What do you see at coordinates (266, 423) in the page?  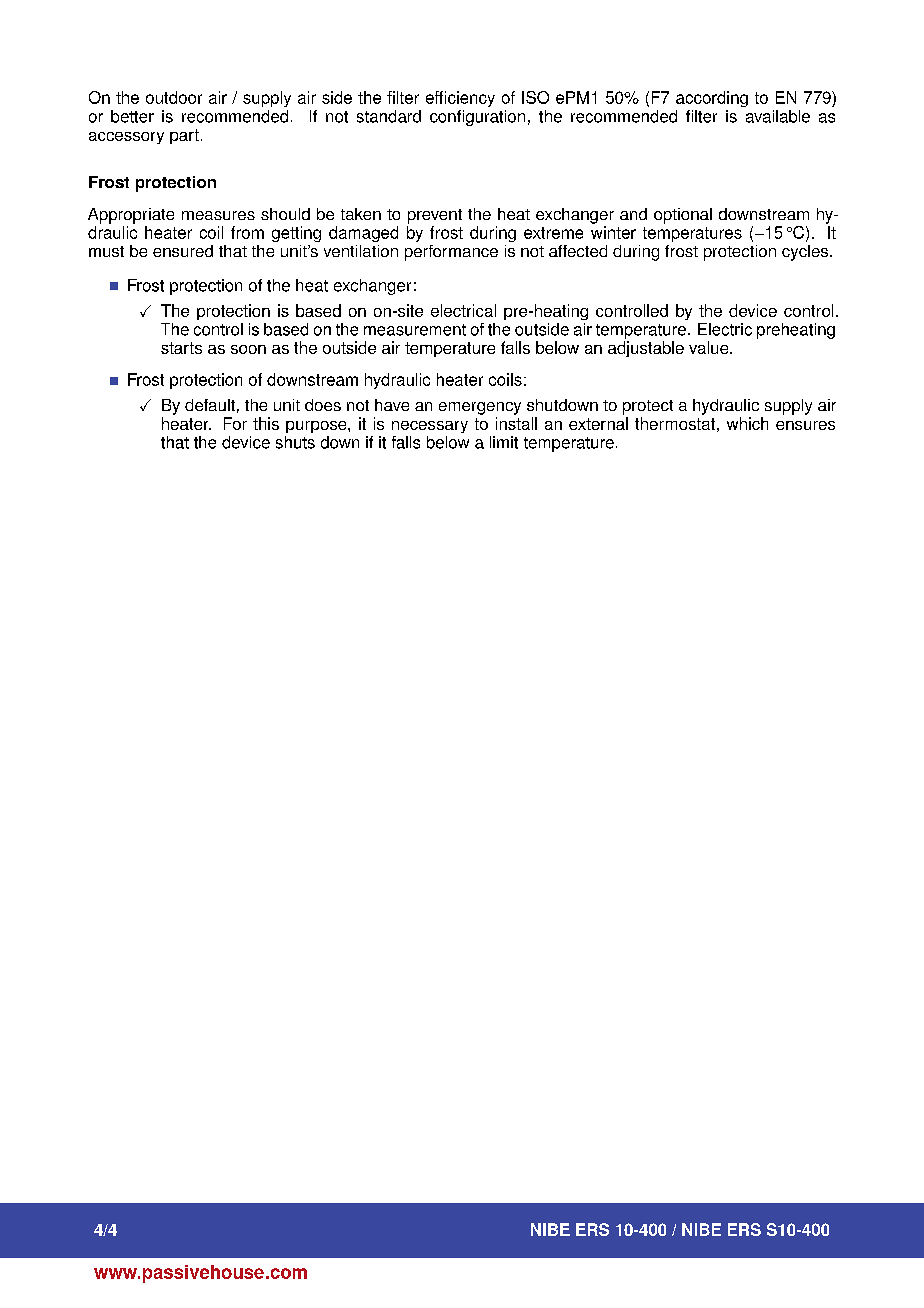 I see `this` at bounding box center [266, 423].
